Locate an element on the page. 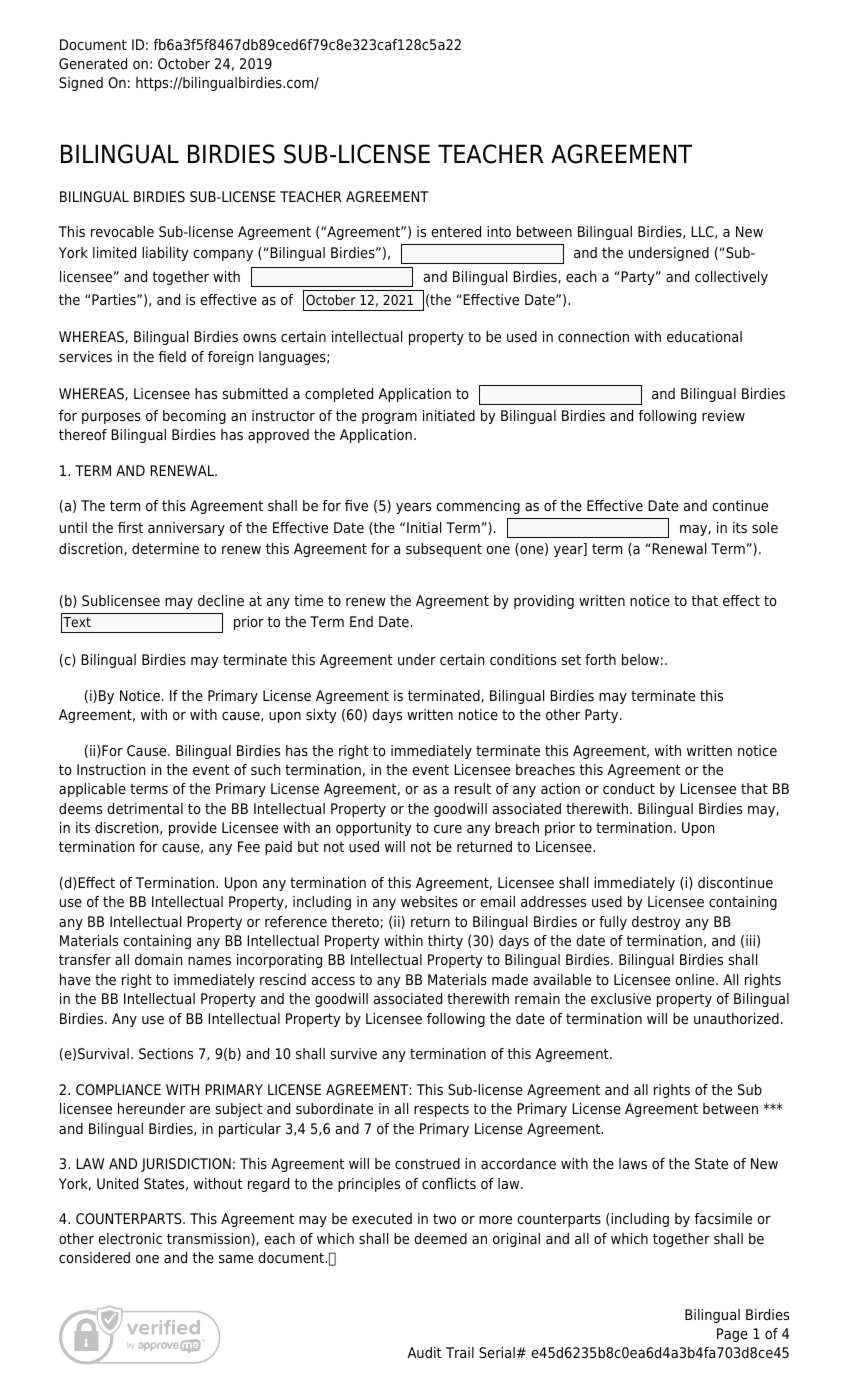 The height and width of the document is (1400, 849). electronic is located at coordinates (130, 1239).
